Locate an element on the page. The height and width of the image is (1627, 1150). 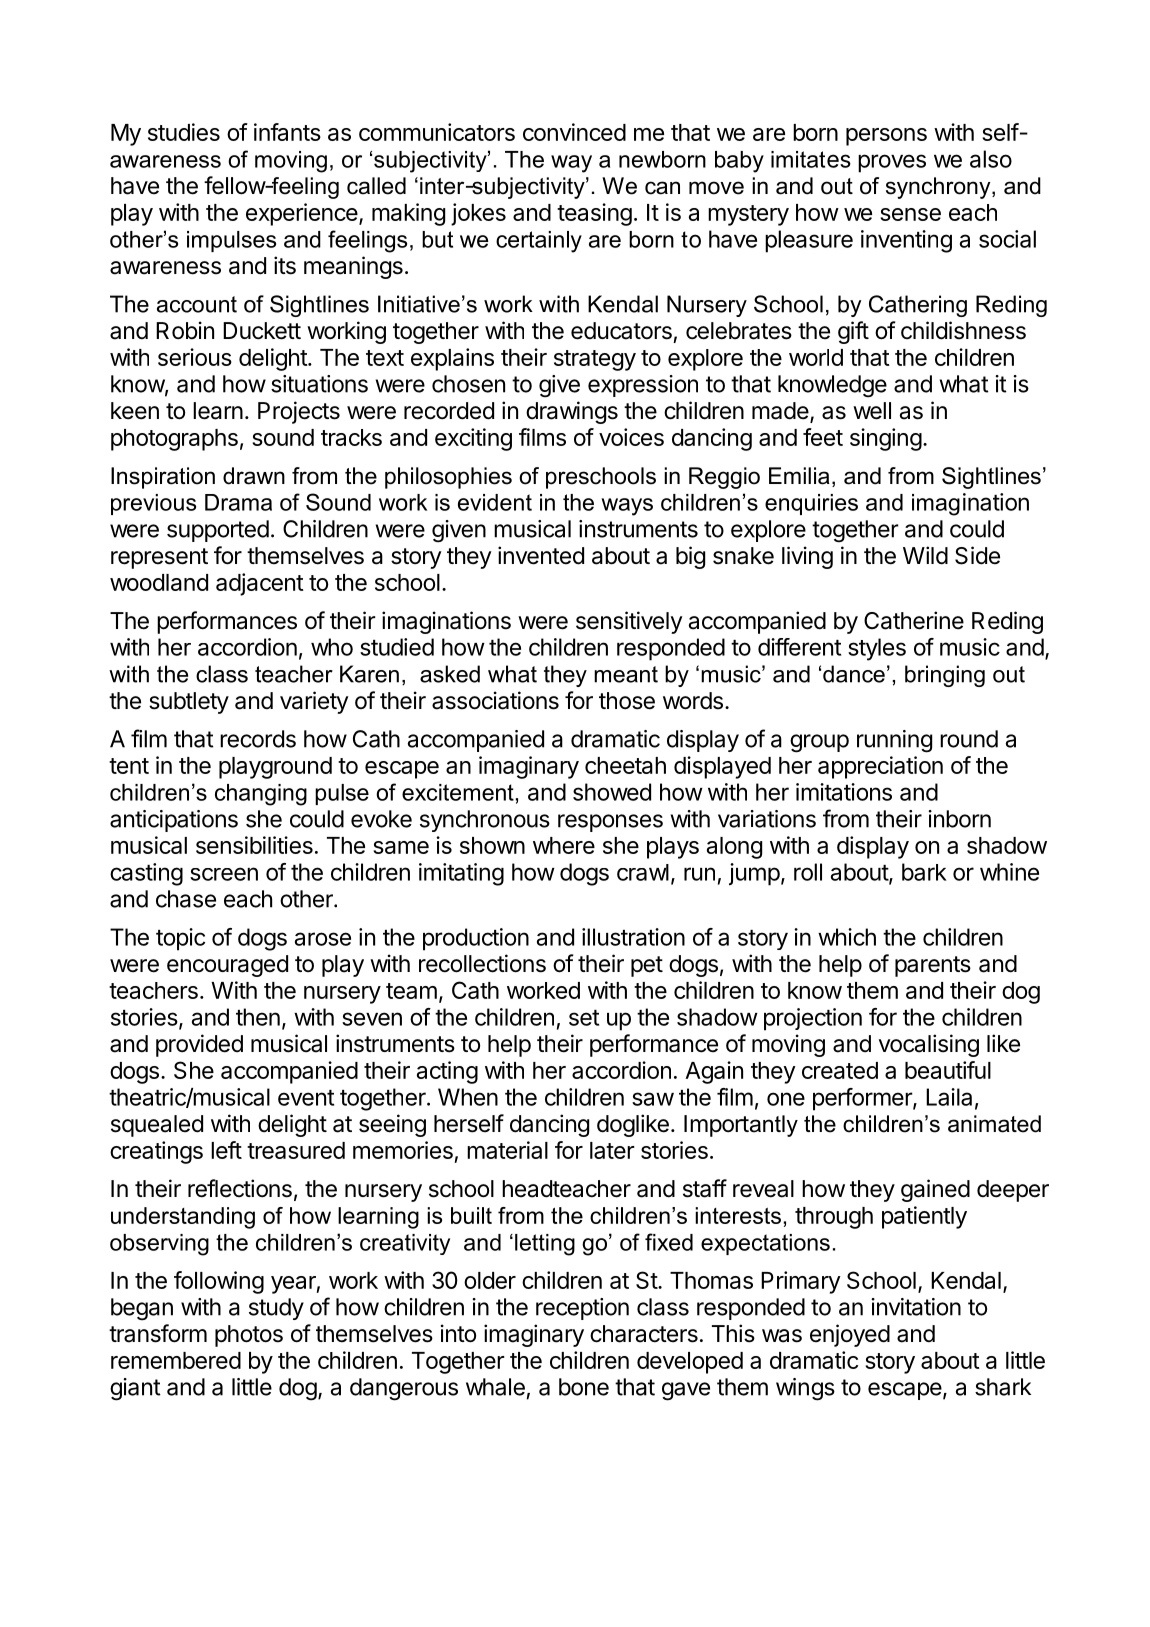
photos is located at coordinates (249, 1336).
